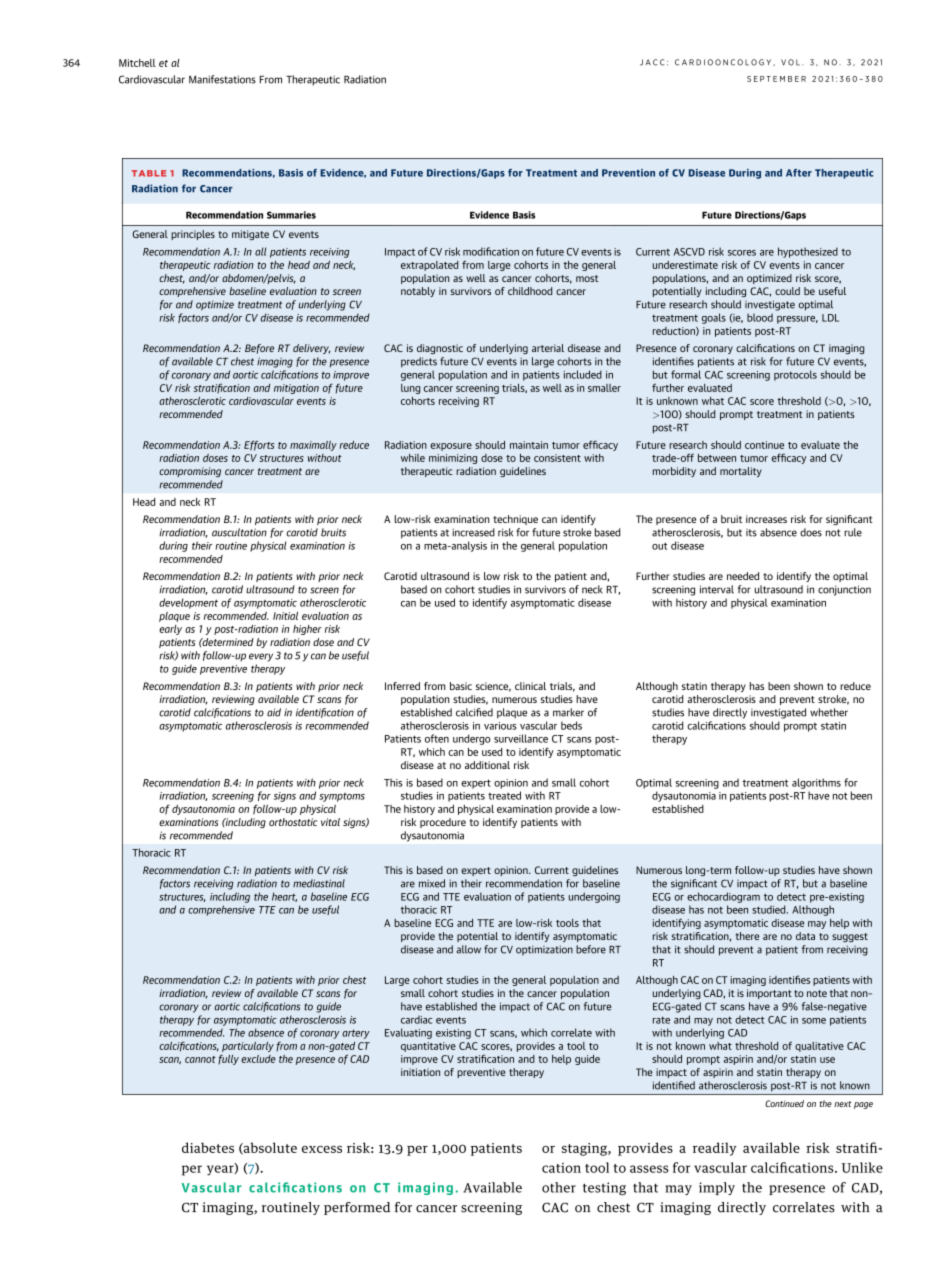 The image size is (952, 1280). What do you see at coordinates (429, 266) in the page?
I see `extrapolated` at bounding box center [429, 266].
